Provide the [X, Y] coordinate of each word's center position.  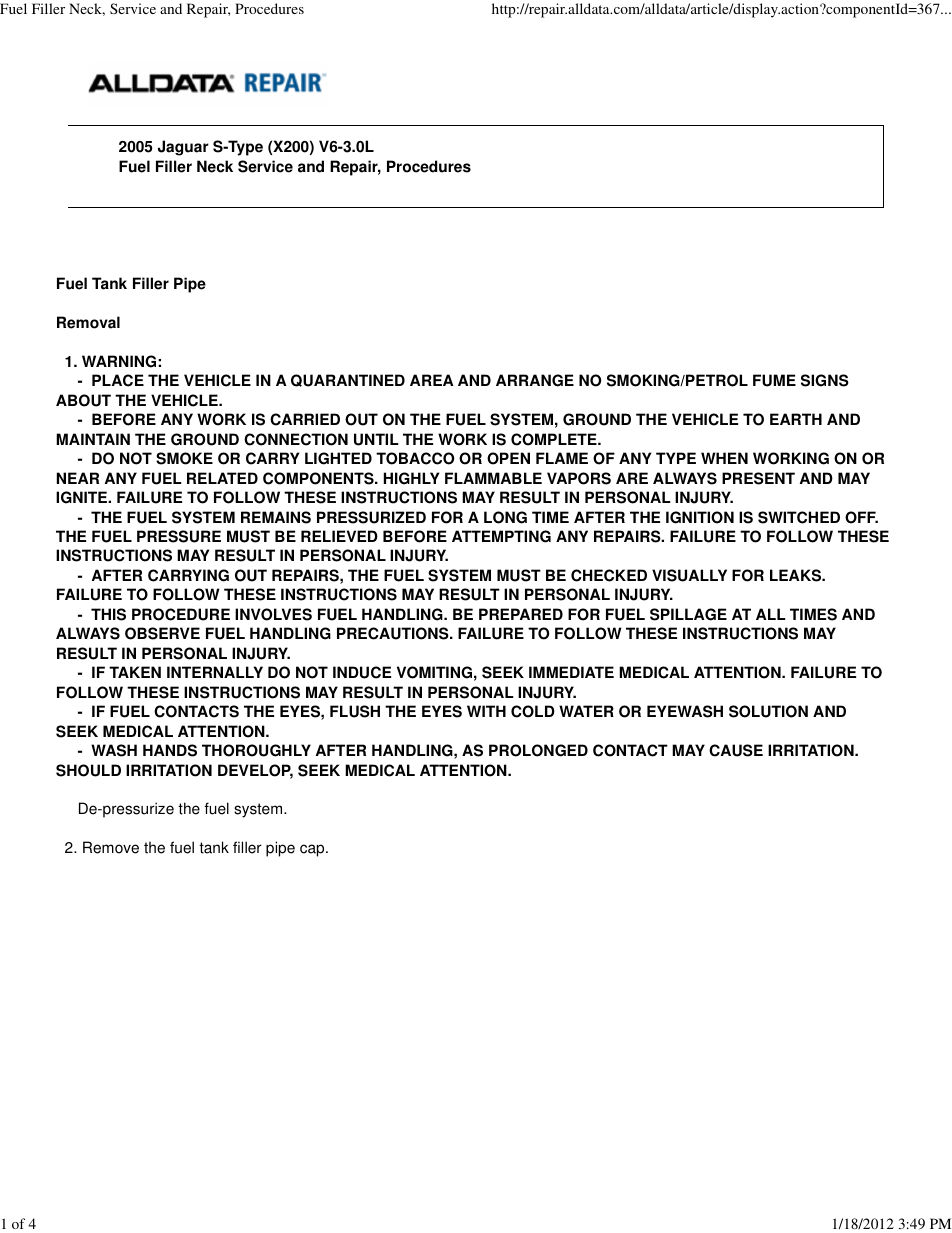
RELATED [222, 478]
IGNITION [700, 517]
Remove [111, 847]
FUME [774, 380]
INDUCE [362, 672]
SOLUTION [768, 711]
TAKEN [135, 672]
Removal [88, 322]
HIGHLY [411, 478]
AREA [432, 380]
